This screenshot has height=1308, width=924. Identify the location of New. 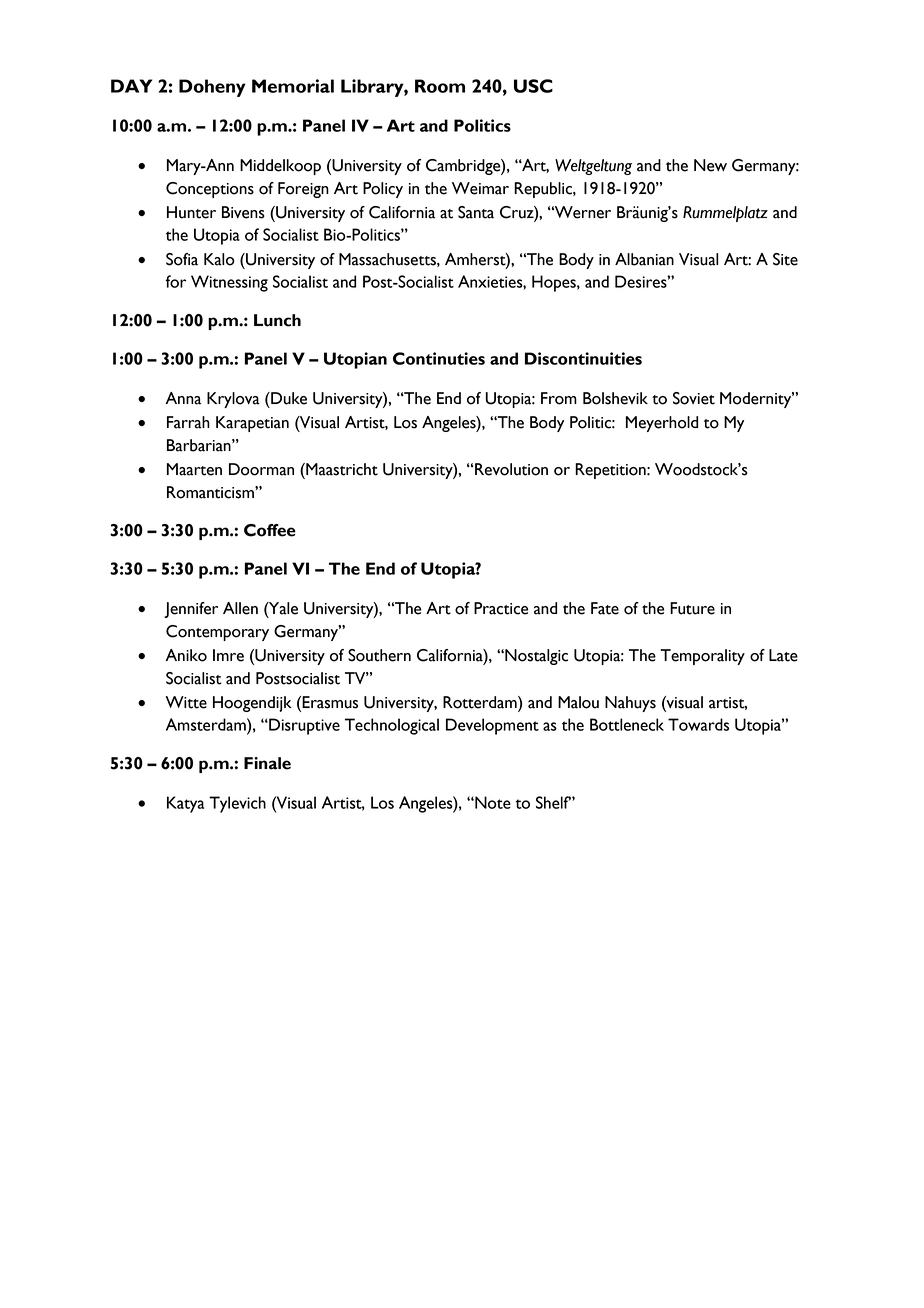
(710, 165).
